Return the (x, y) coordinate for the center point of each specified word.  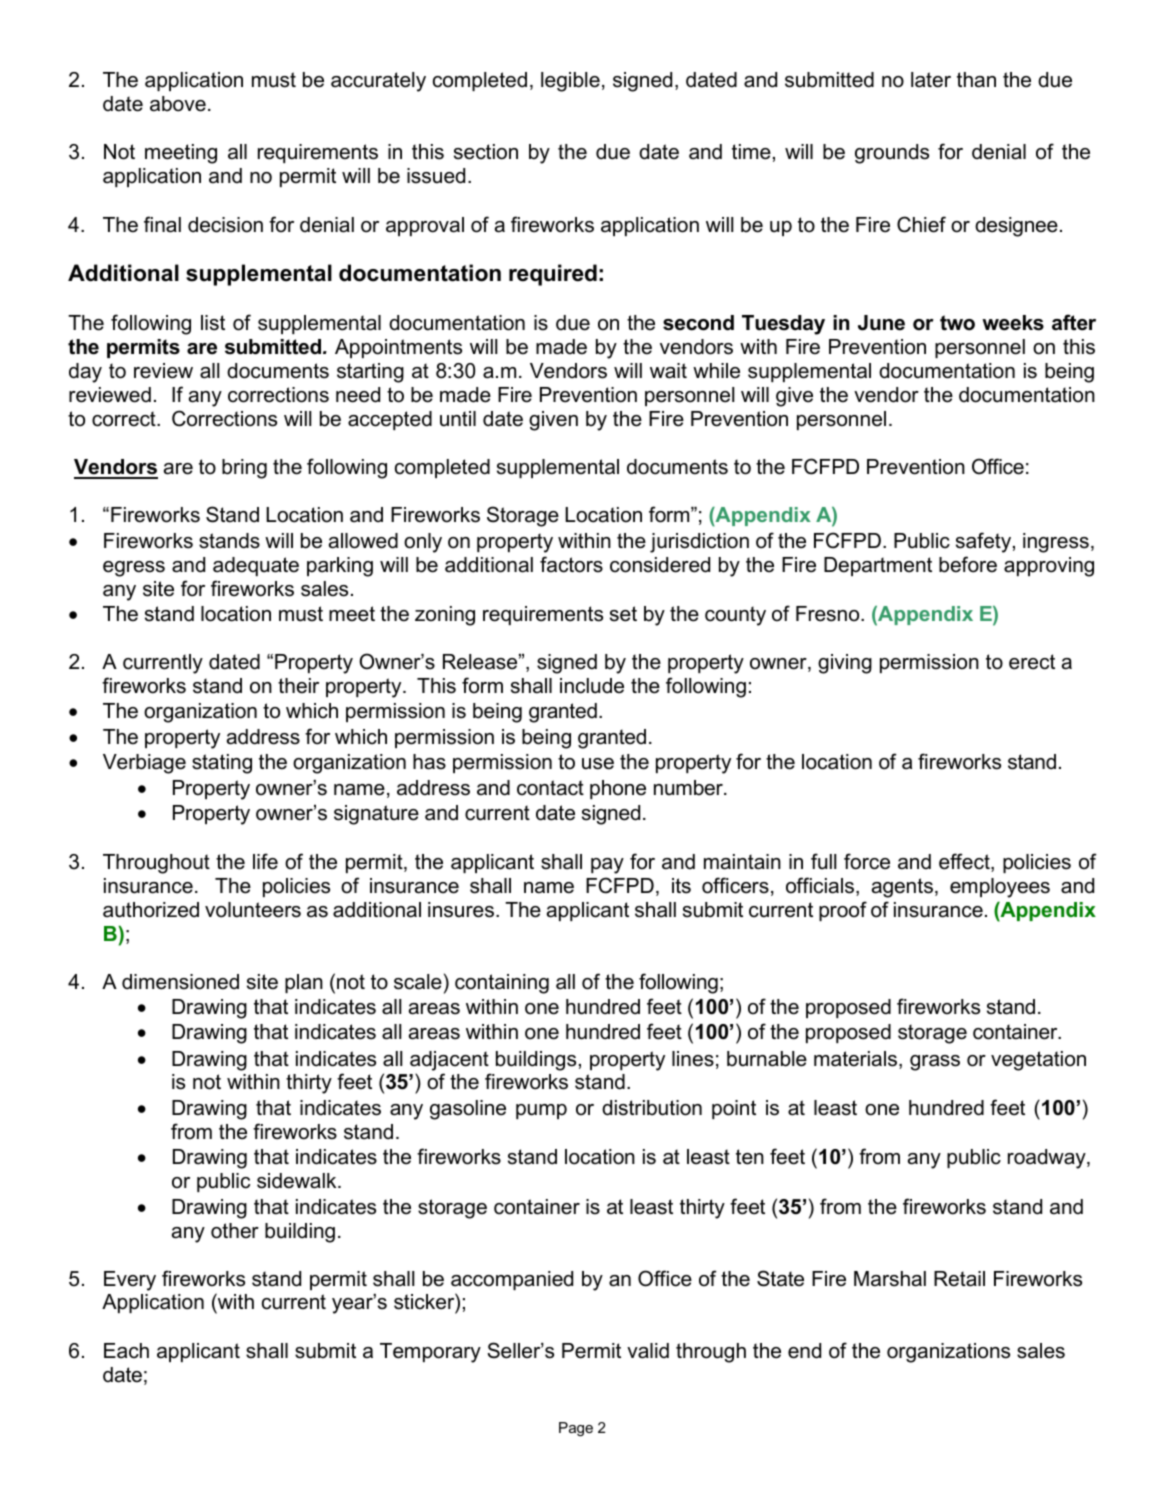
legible (570, 82)
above (178, 104)
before (968, 564)
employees (1000, 888)
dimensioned (180, 982)
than (976, 80)
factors (571, 564)
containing (502, 984)
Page (576, 1429)
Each (126, 1351)
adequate (256, 566)
